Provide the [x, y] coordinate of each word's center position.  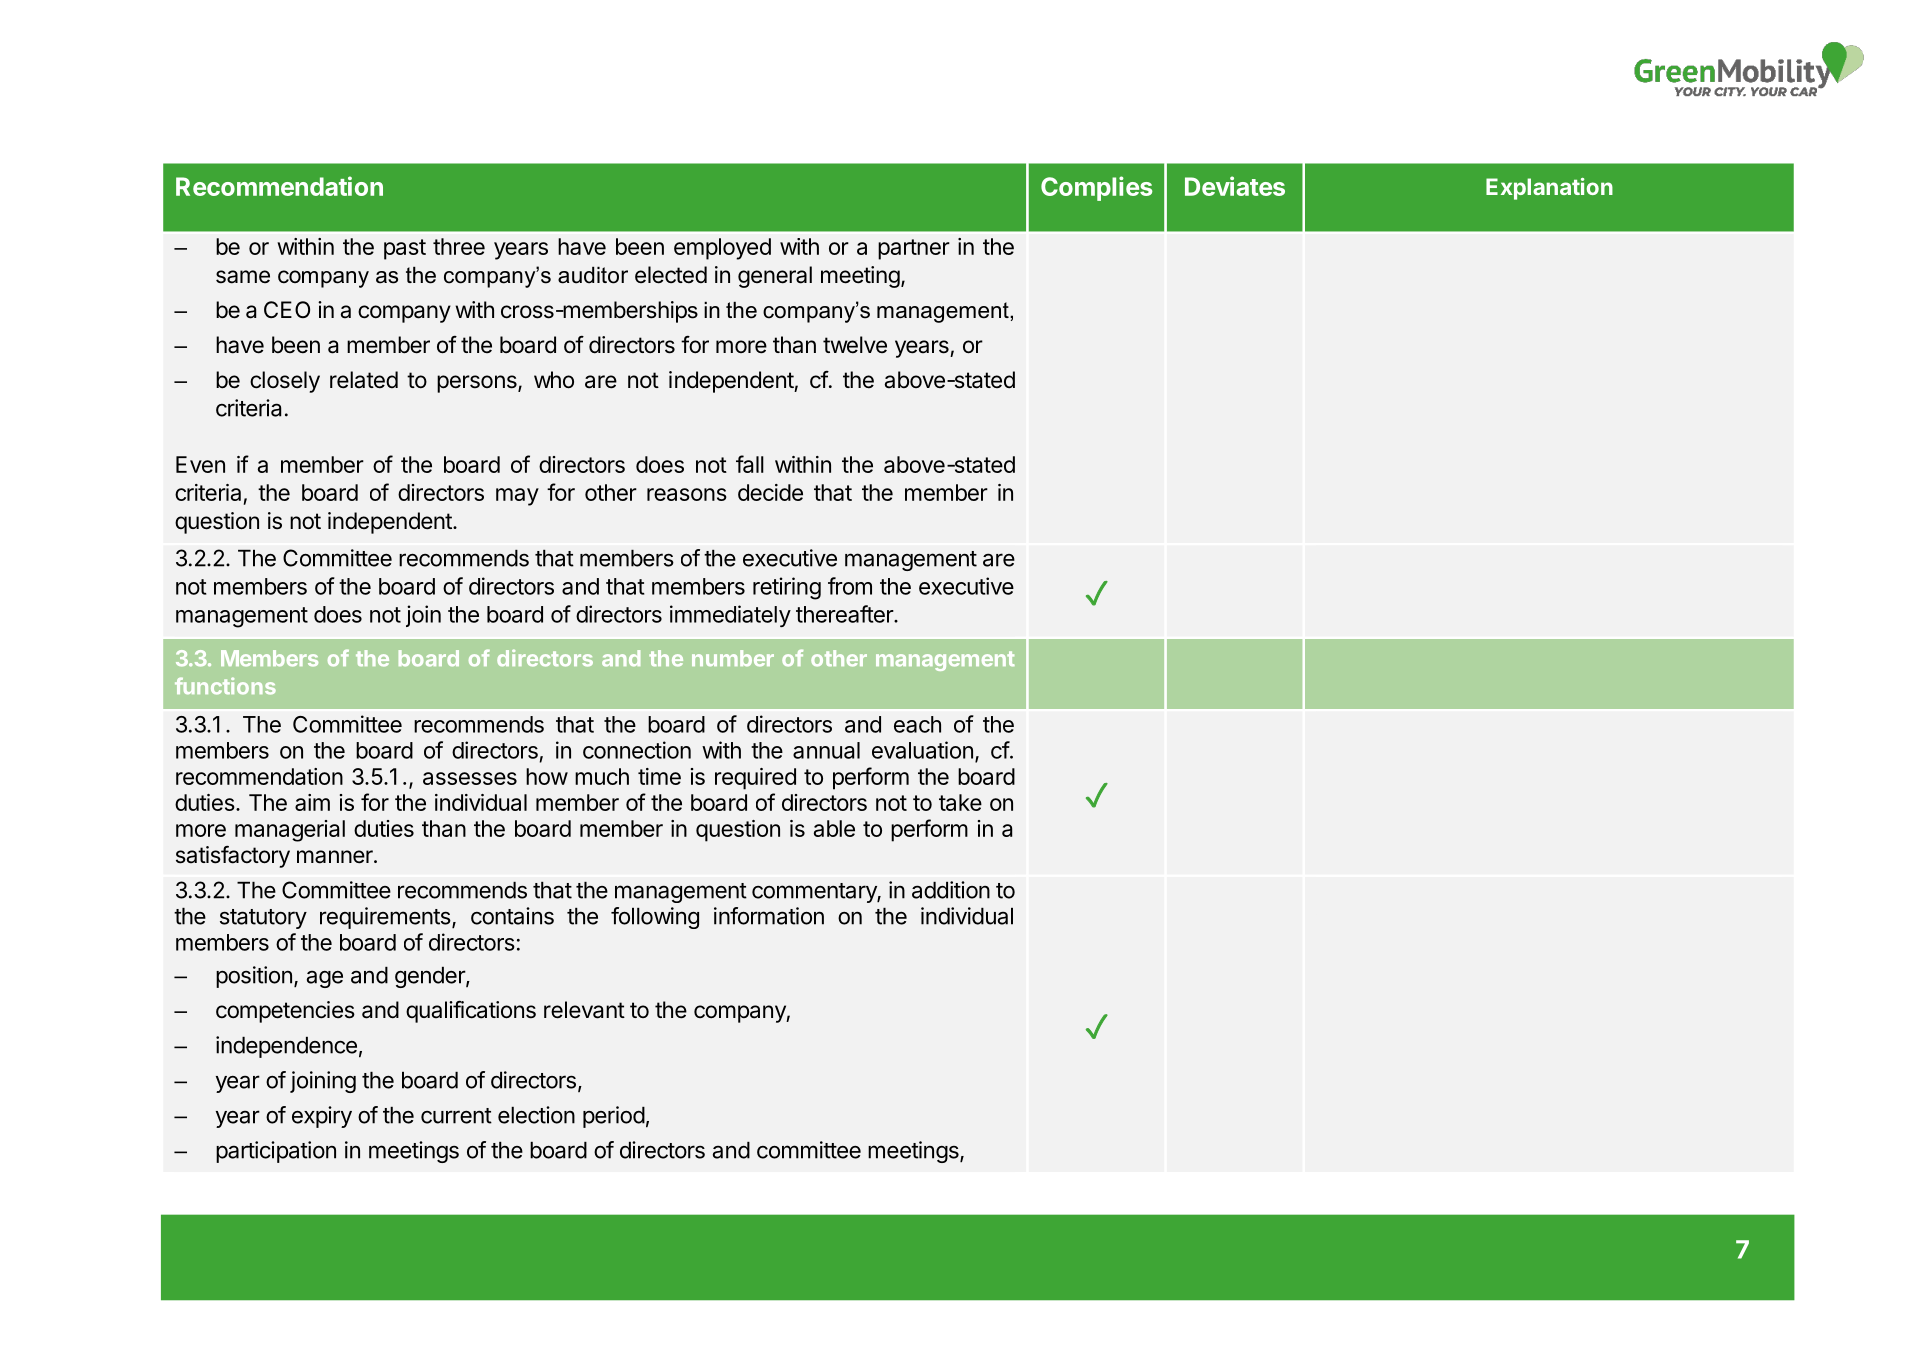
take [960, 802]
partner [914, 249]
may [517, 497]
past [405, 249]
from [850, 586]
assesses [470, 778]
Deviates [1235, 186]
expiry [322, 1117]
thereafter [845, 614]
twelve [855, 345]
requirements [385, 918]
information [769, 916]
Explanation [1549, 189]
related [364, 380]
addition [951, 890]
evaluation [922, 750]
